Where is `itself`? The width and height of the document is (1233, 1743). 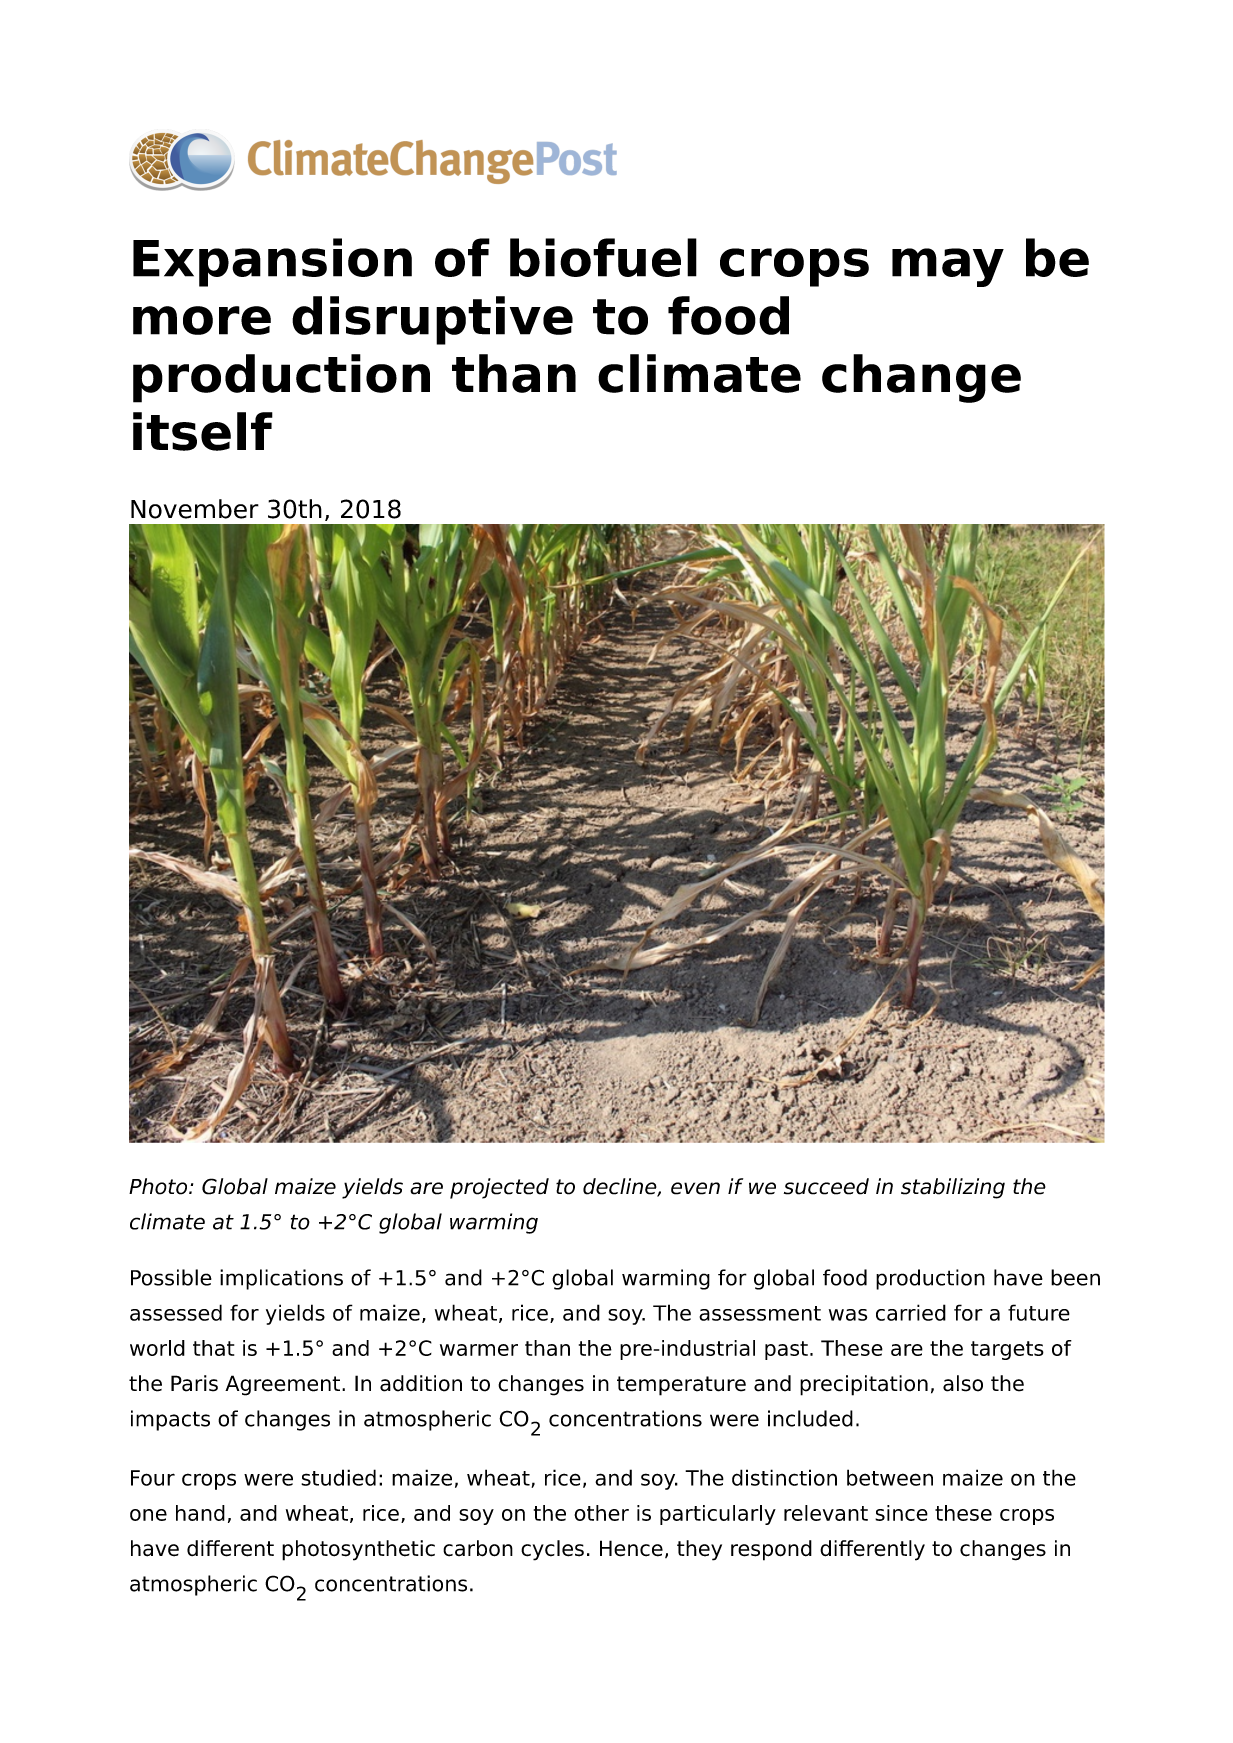 itself is located at coordinates (203, 431).
